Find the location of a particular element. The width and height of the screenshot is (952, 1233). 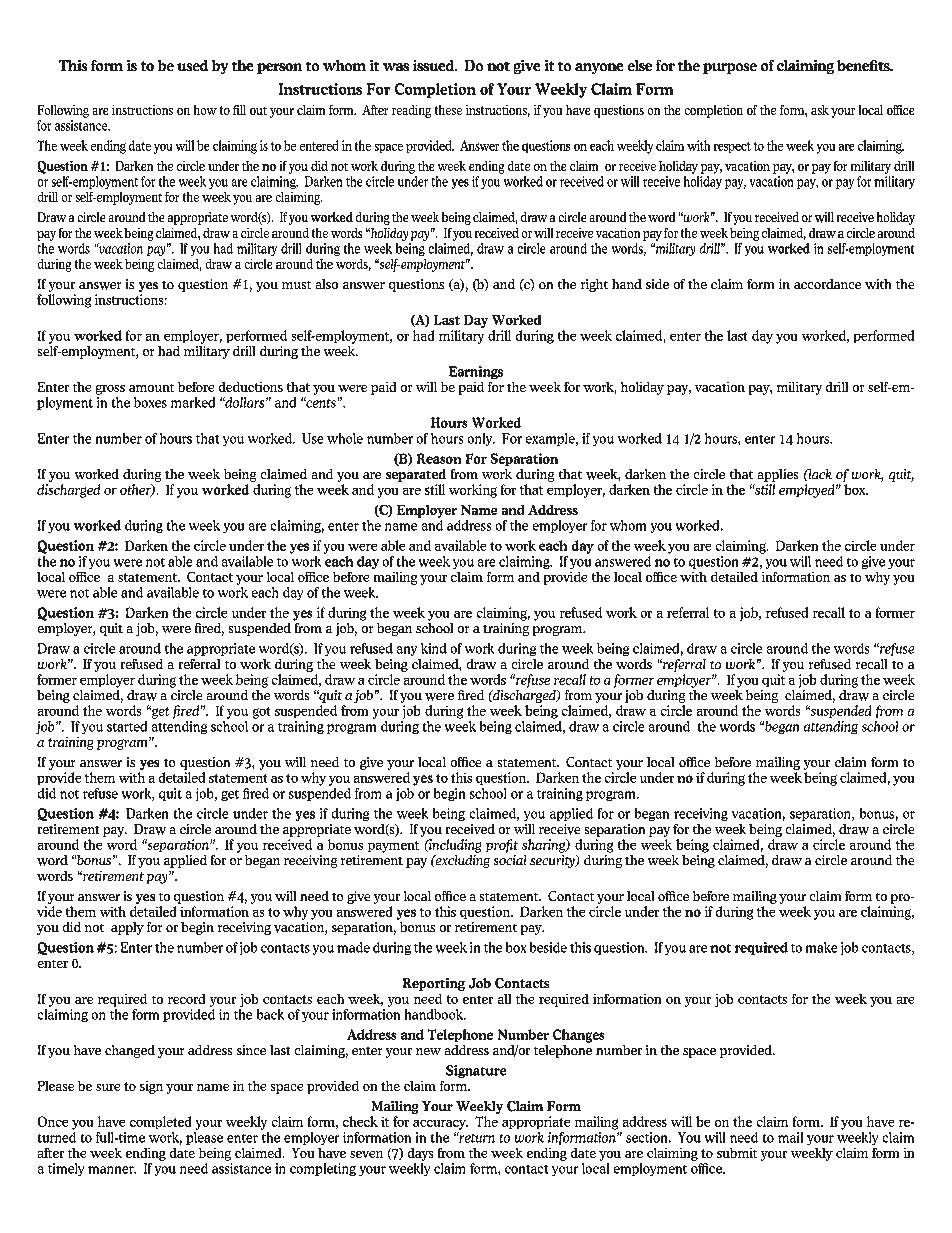

these is located at coordinates (448, 110).
